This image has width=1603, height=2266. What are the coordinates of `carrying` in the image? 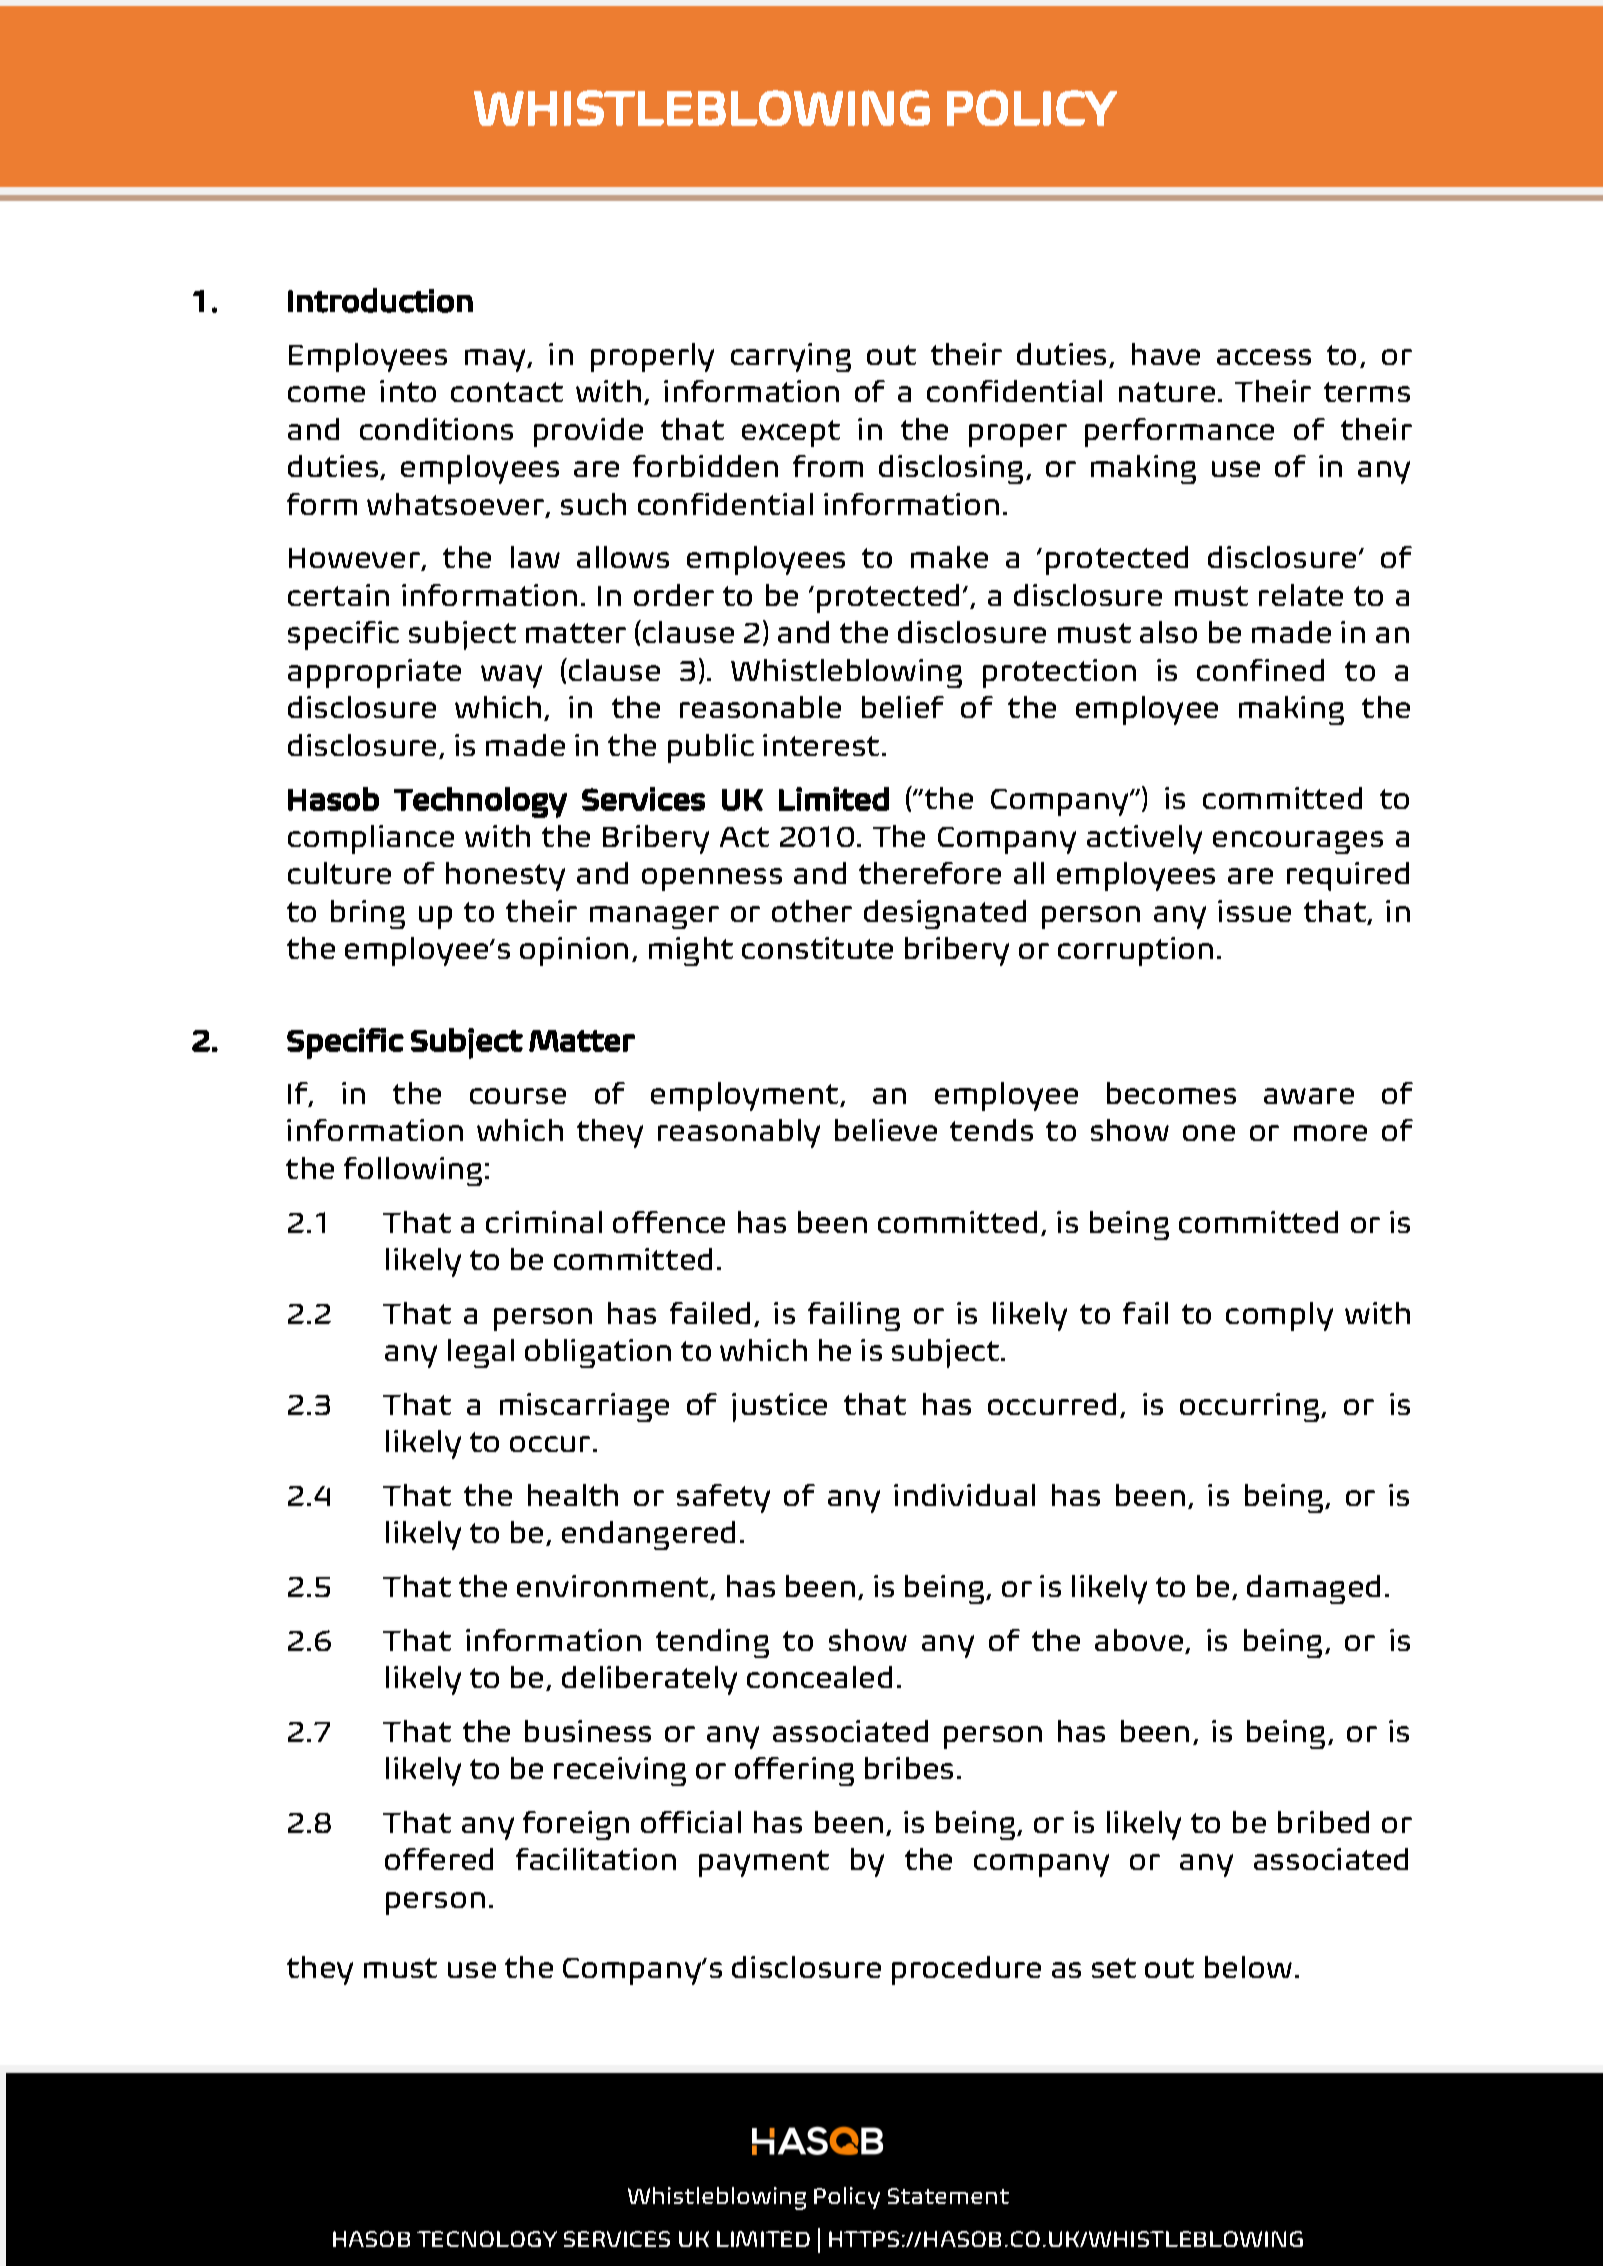 It's located at (791, 357).
